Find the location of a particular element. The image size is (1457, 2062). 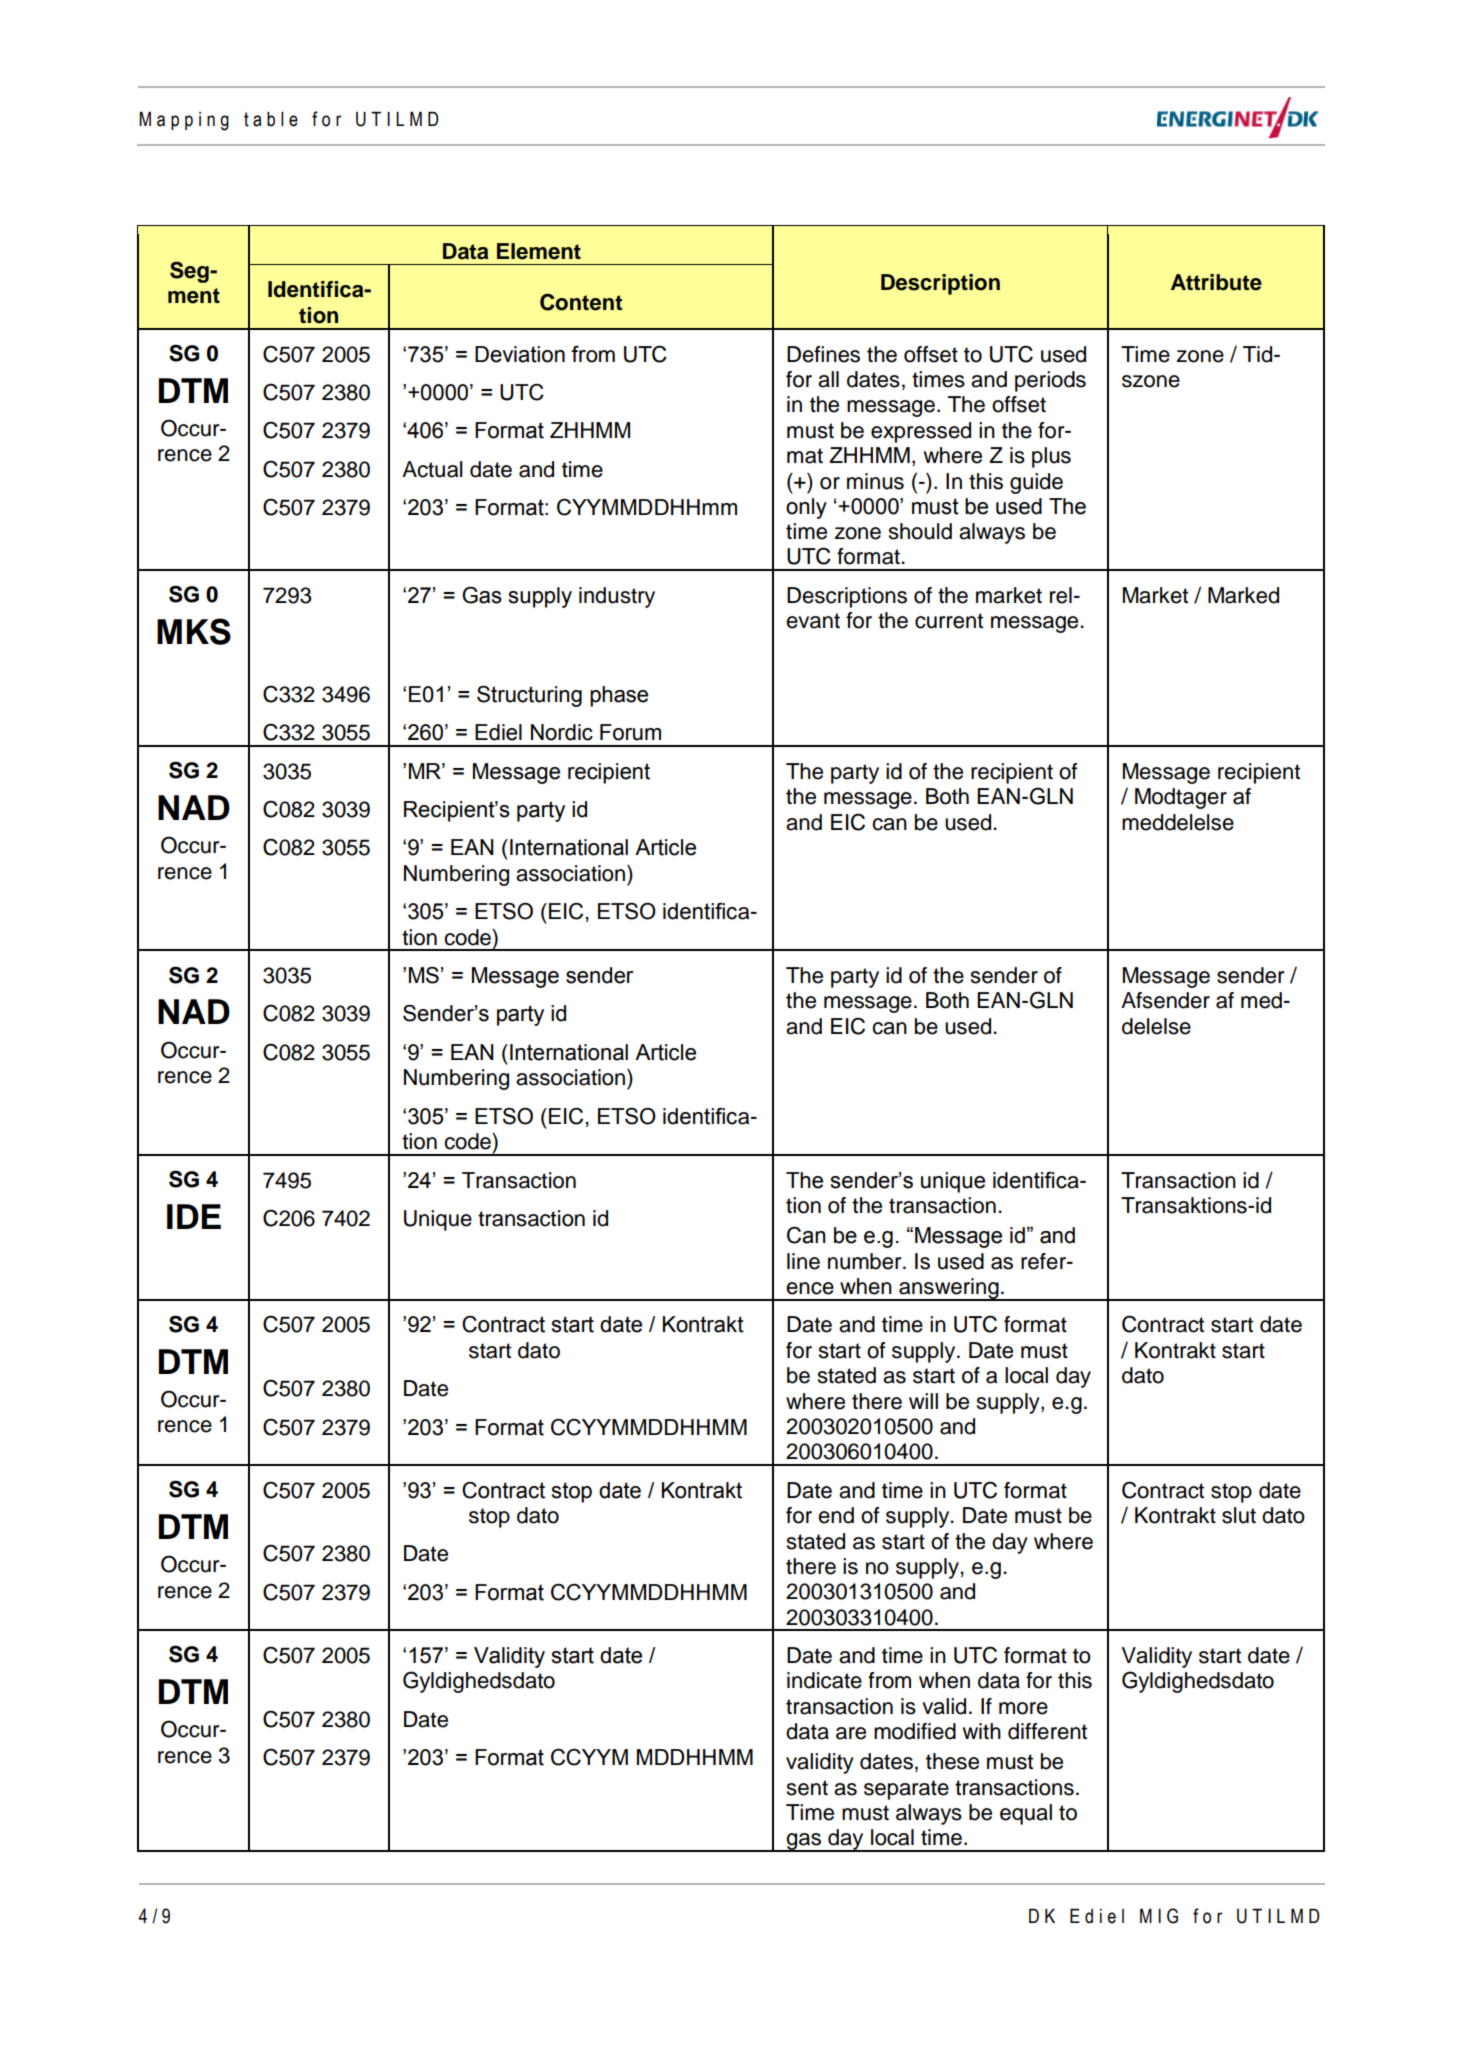

periods is located at coordinates (1050, 381).
